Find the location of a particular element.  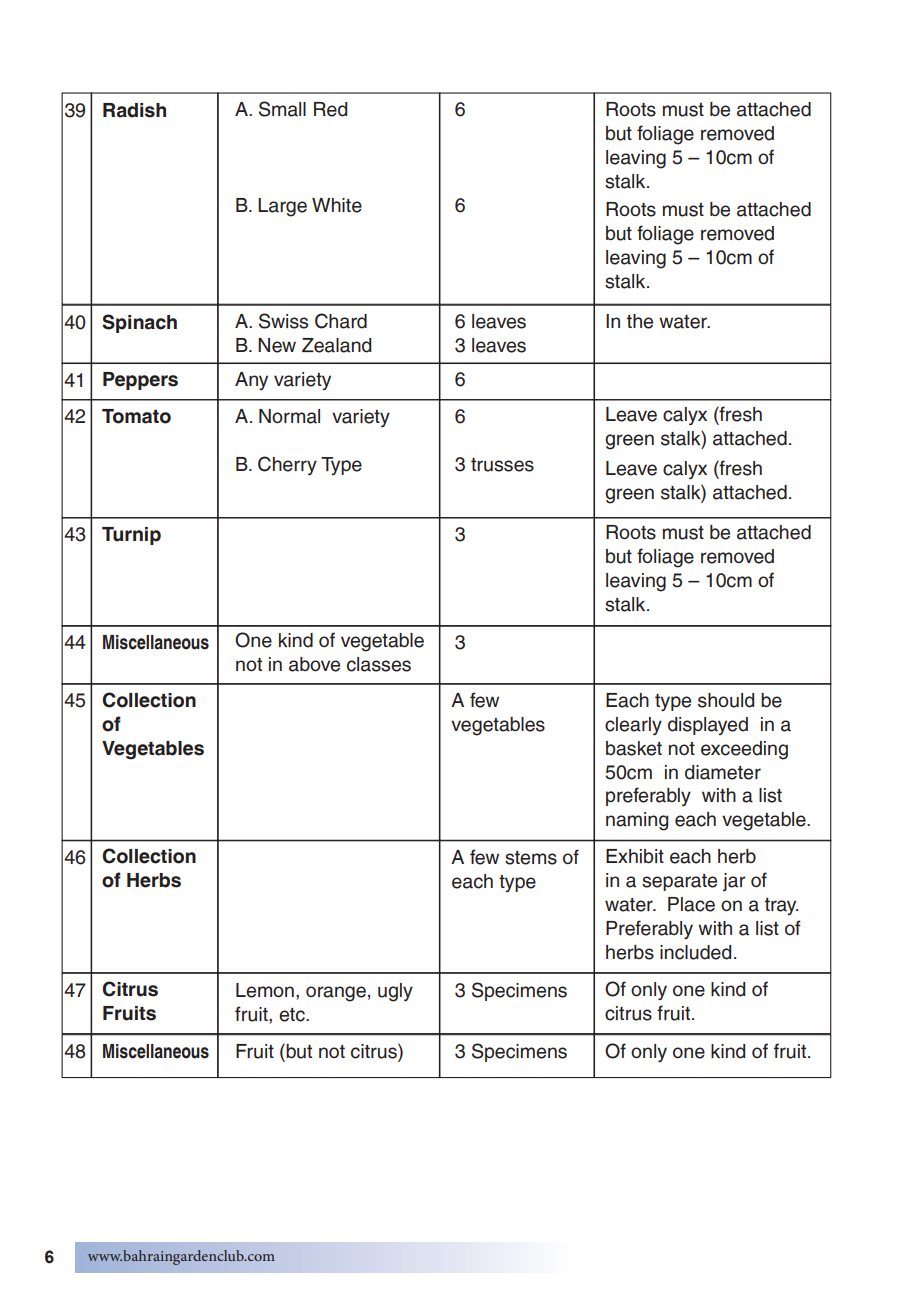

above is located at coordinates (314, 664).
